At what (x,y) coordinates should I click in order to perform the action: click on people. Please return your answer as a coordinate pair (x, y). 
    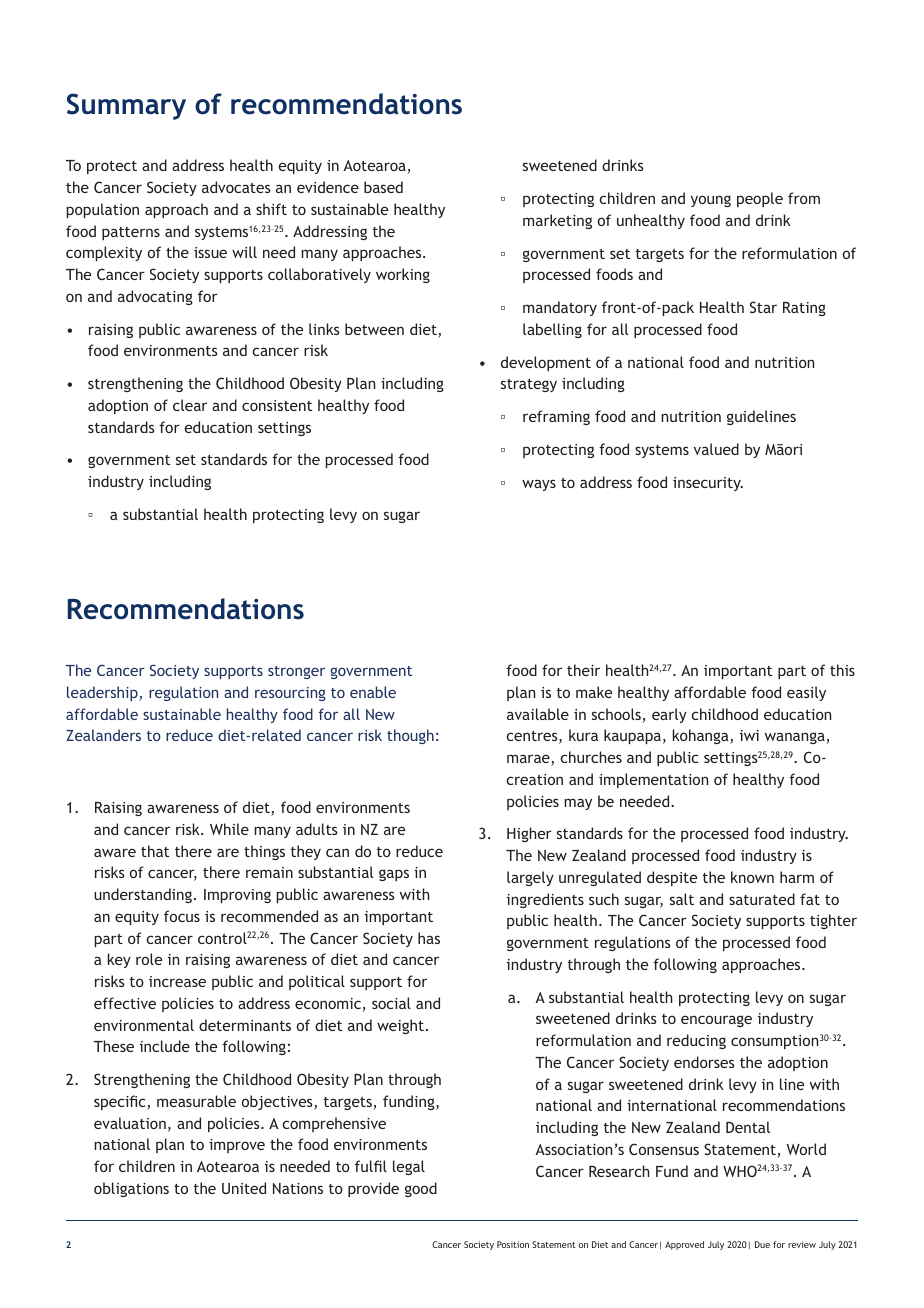
    Looking at the image, I should click on (760, 199).
